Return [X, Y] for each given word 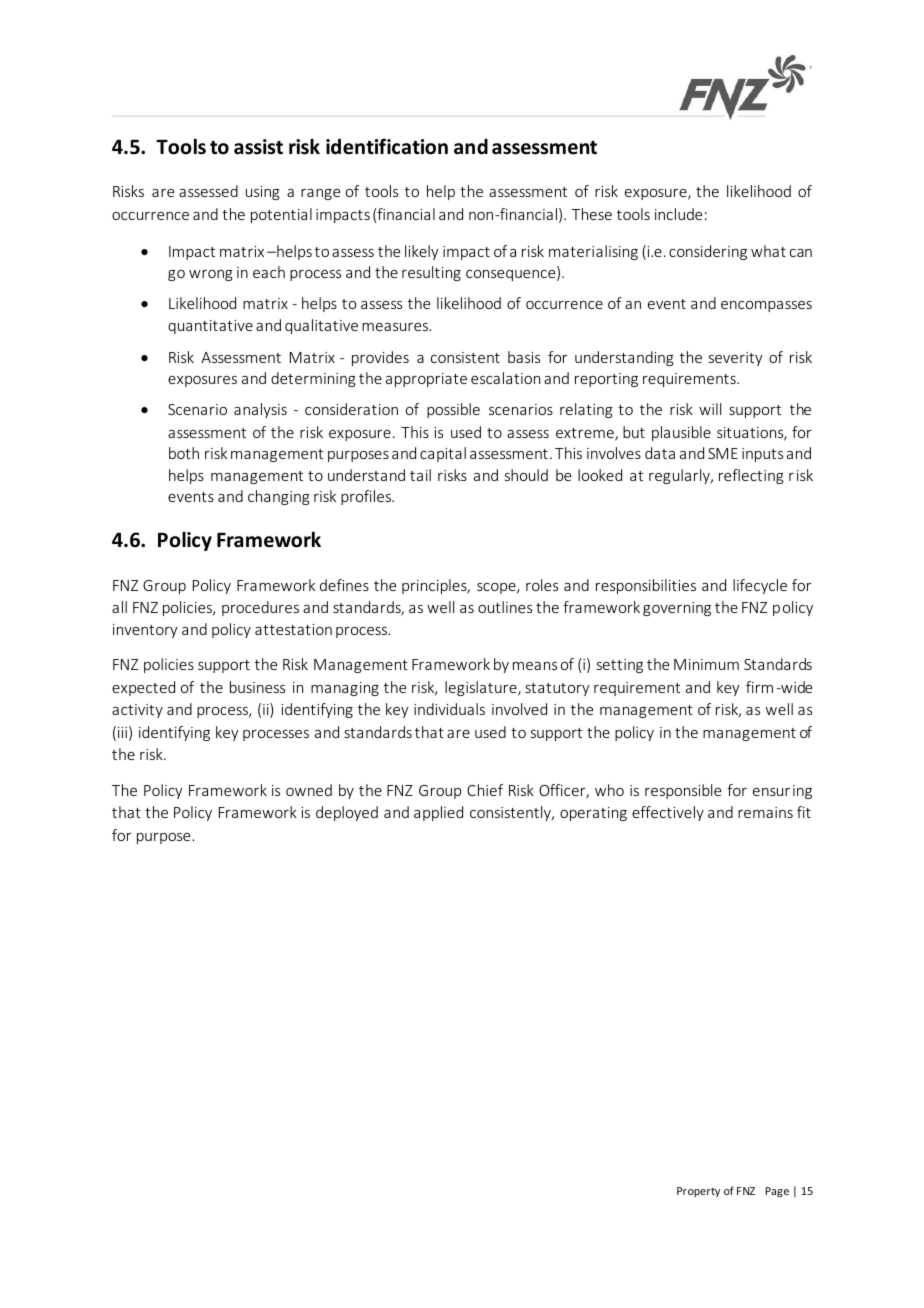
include [678, 214]
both [184, 453]
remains [765, 812]
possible [453, 410]
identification [387, 146]
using [263, 193]
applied [438, 813]
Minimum [706, 664]
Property [698, 1192]
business [257, 687]
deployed [347, 813]
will [710, 409]
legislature [482, 688]
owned [309, 790]
